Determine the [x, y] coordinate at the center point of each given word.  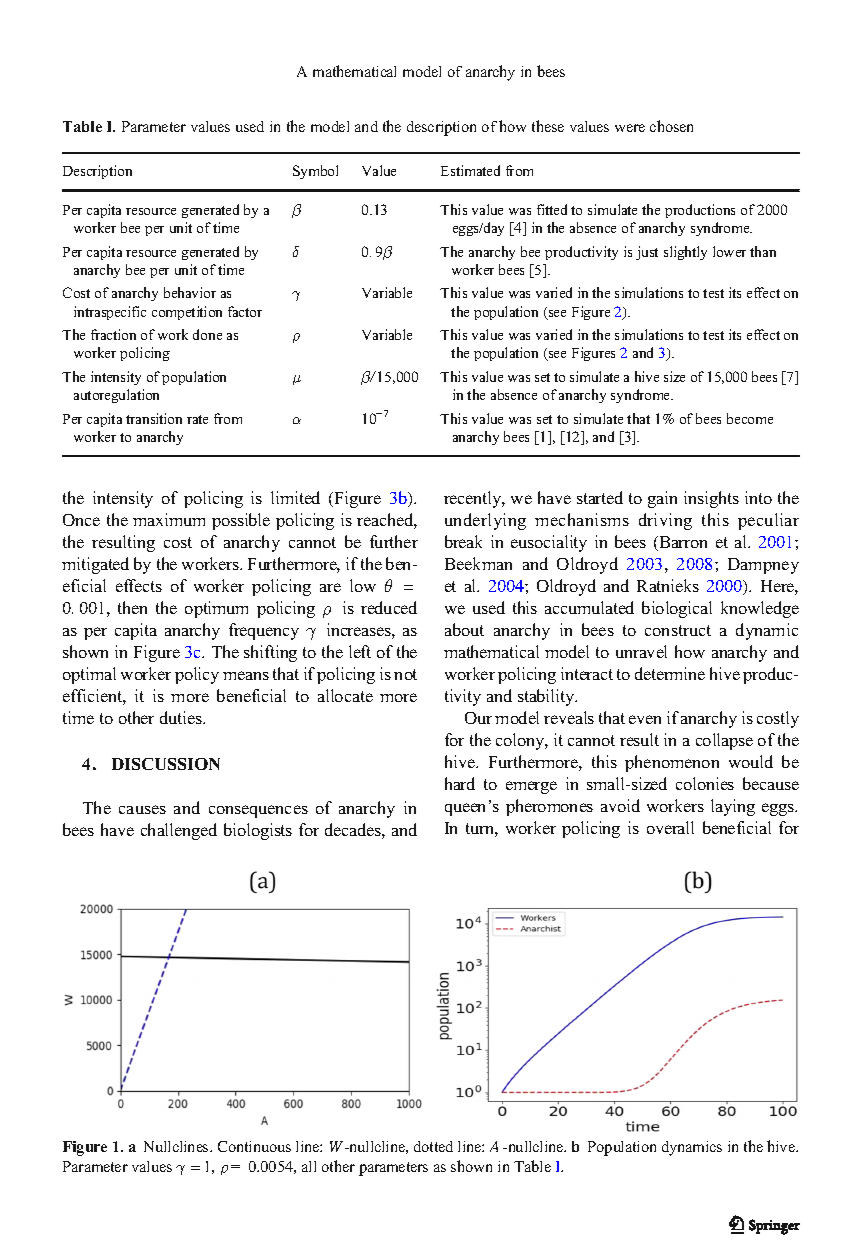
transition [154, 418]
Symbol [315, 172]
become [750, 418]
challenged [179, 831]
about [464, 629]
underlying [485, 521]
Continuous [254, 1146]
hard [460, 783]
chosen [671, 126]
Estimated [470, 170]
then [132, 607]
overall [670, 827]
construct [678, 630]
